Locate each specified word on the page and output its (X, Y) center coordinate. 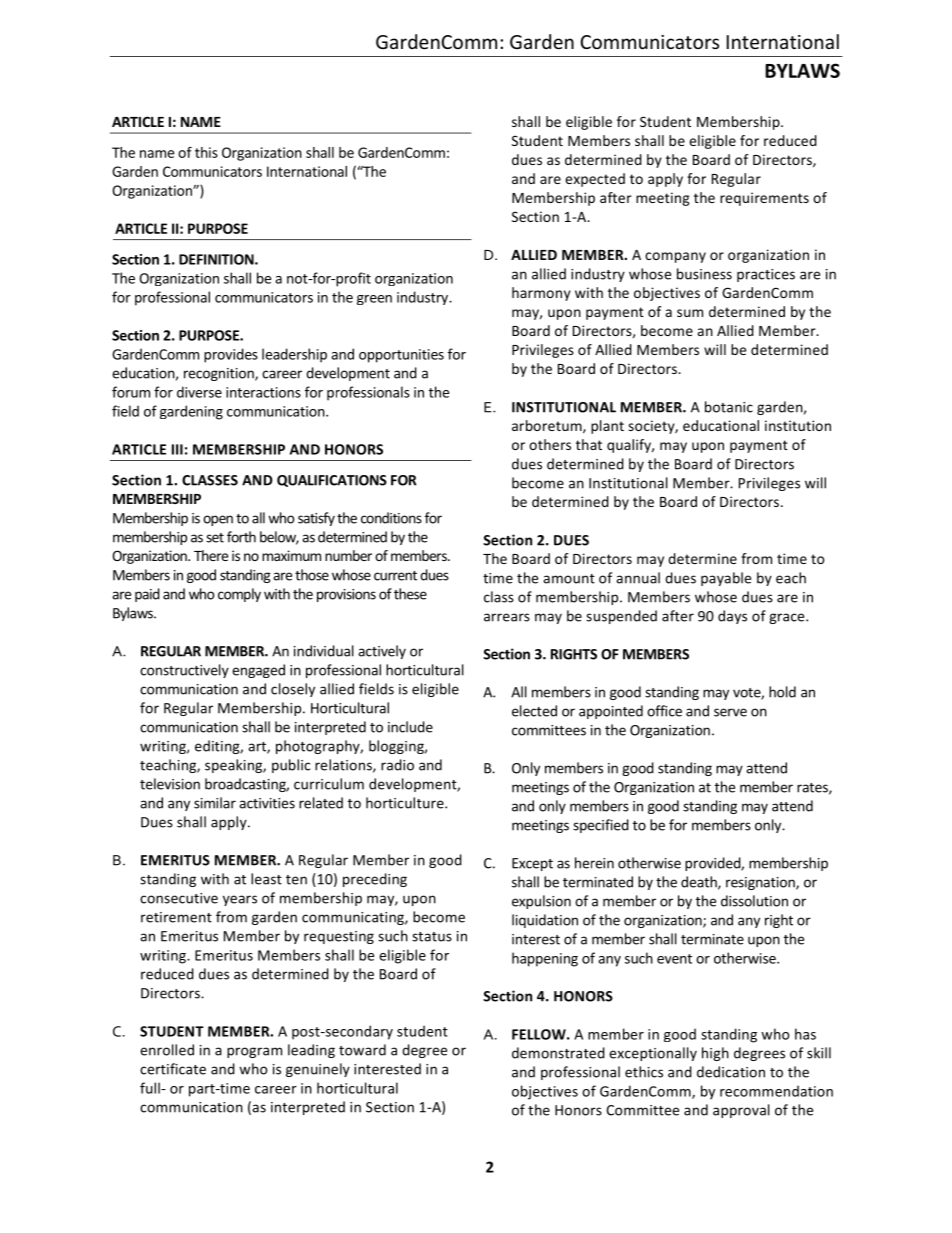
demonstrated (558, 1053)
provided (713, 864)
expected (595, 180)
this (206, 152)
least (266, 879)
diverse (199, 392)
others (550, 444)
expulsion (541, 902)
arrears (507, 617)
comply (239, 595)
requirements (764, 199)
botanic (729, 407)
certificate (173, 1069)
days (732, 617)
